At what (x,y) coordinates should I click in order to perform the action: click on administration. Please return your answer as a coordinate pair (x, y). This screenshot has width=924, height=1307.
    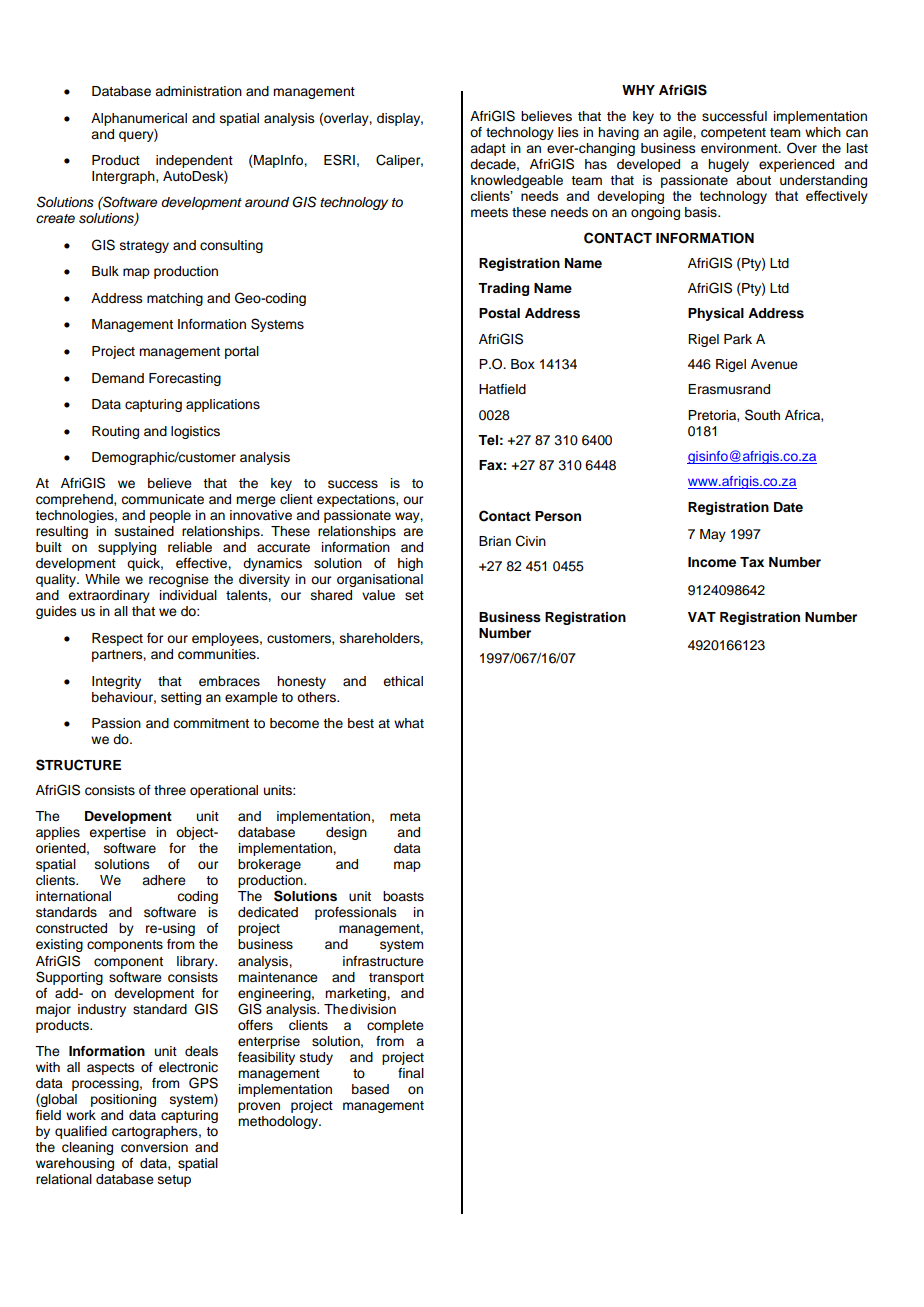
    Looking at the image, I should click on (198, 91).
